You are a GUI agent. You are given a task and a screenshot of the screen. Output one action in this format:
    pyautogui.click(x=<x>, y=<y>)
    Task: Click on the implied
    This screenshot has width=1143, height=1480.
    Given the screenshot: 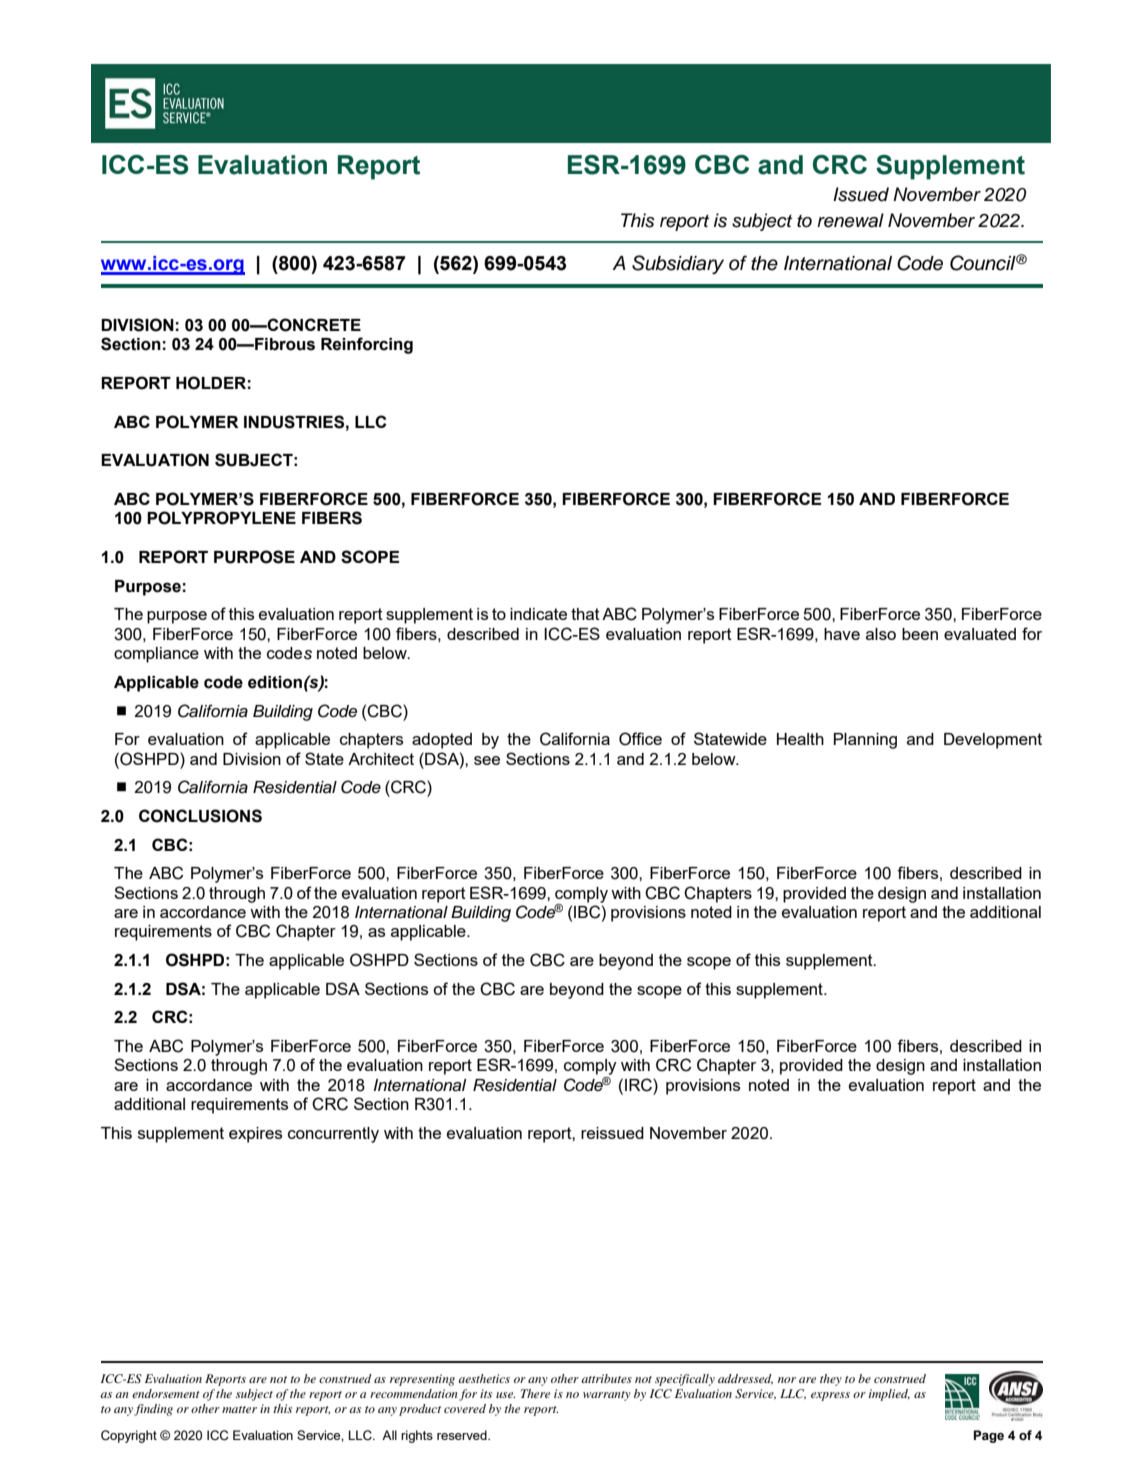 What is the action you would take?
    pyautogui.click(x=889, y=1395)
